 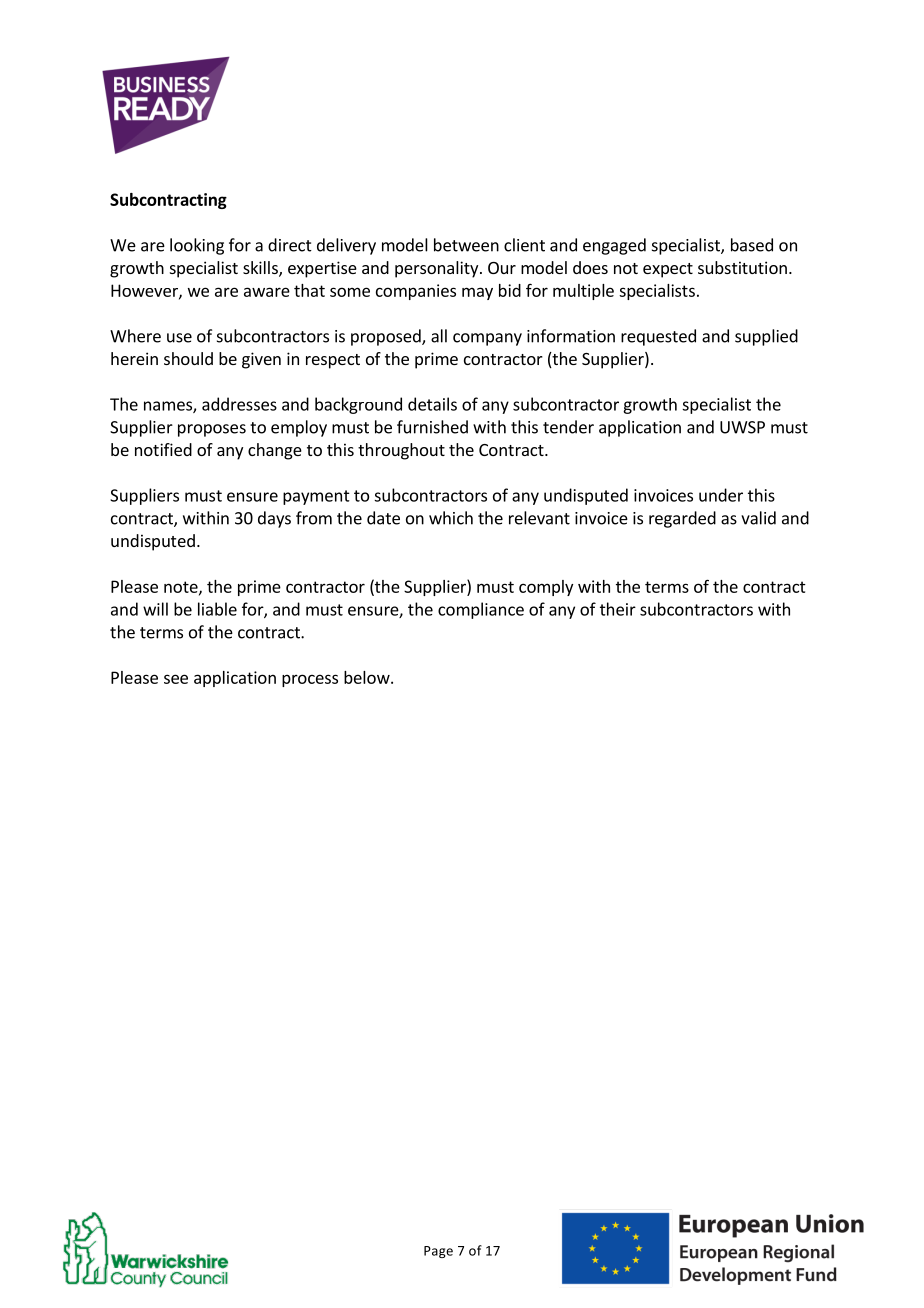 What do you see at coordinates (197, 246) in the screenshot?
I see `looking` at bounding box center [197, 246].
